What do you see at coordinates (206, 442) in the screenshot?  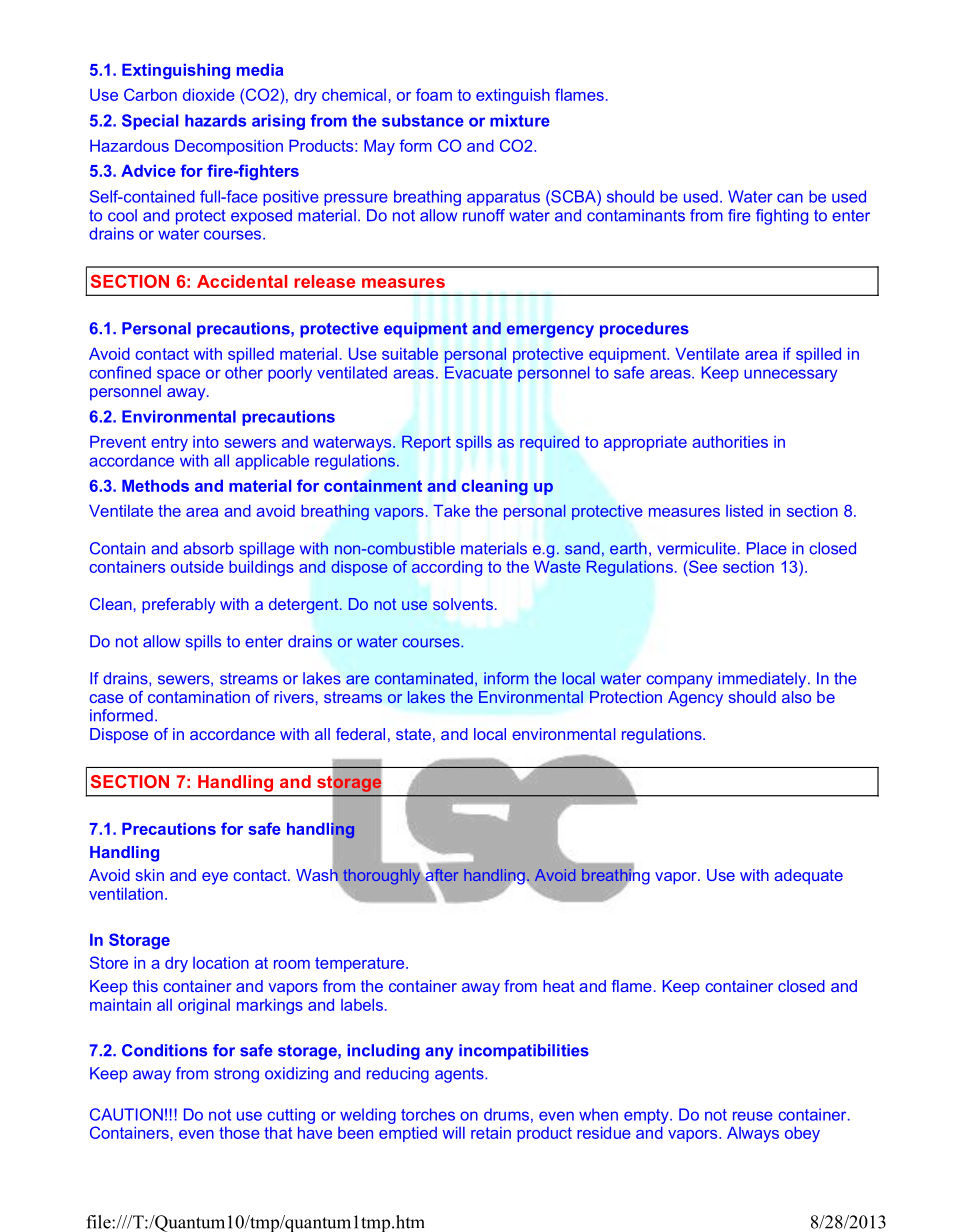 I see `into` at bounding box center [206, 442].
